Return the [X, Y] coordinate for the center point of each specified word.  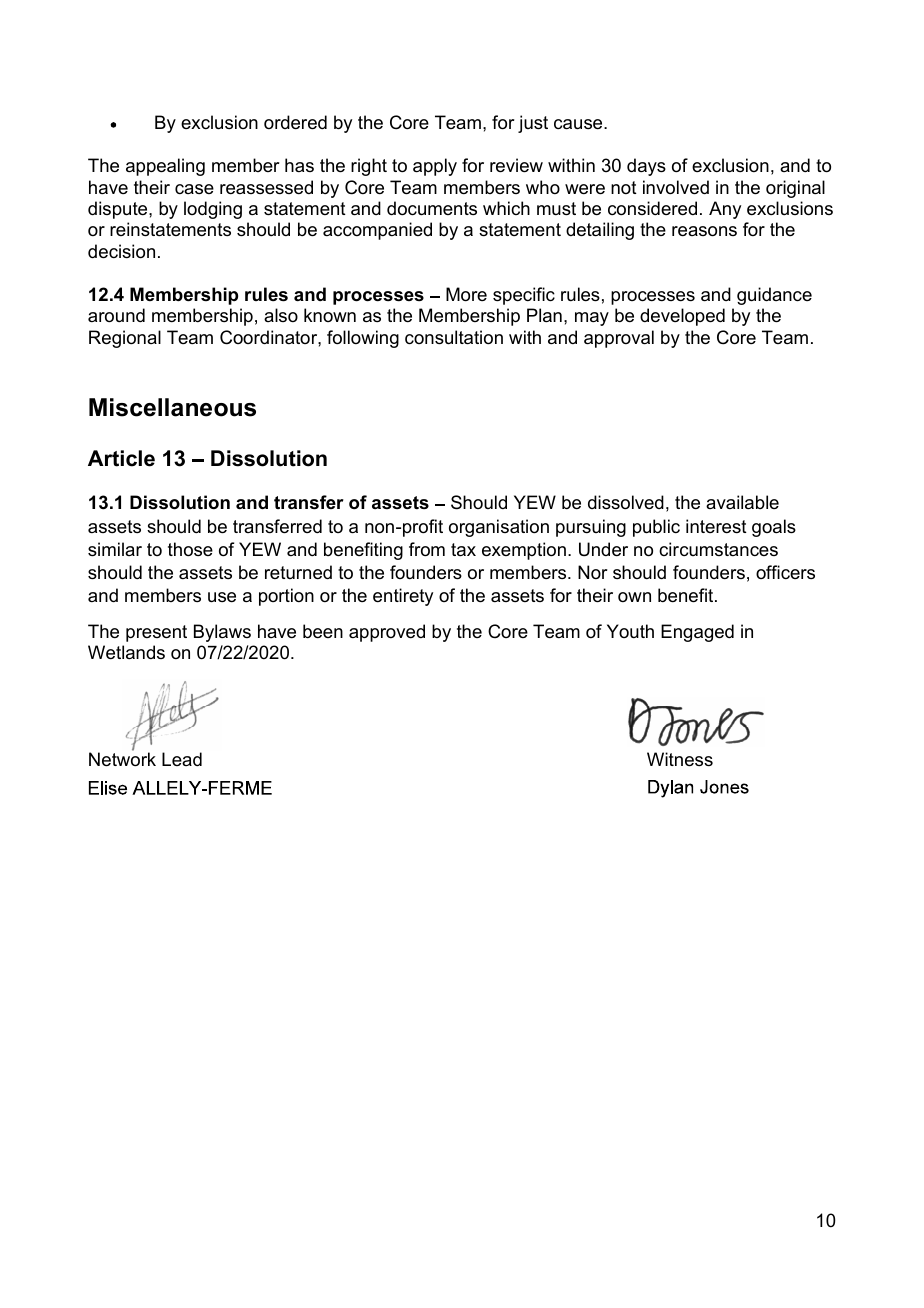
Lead [182, 759]
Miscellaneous [172, 407]
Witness [680, 759]
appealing [165, 167]
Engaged [697, 633]
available [742, 502]
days [646, 167]
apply [435, 167]
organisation [499, 528]
